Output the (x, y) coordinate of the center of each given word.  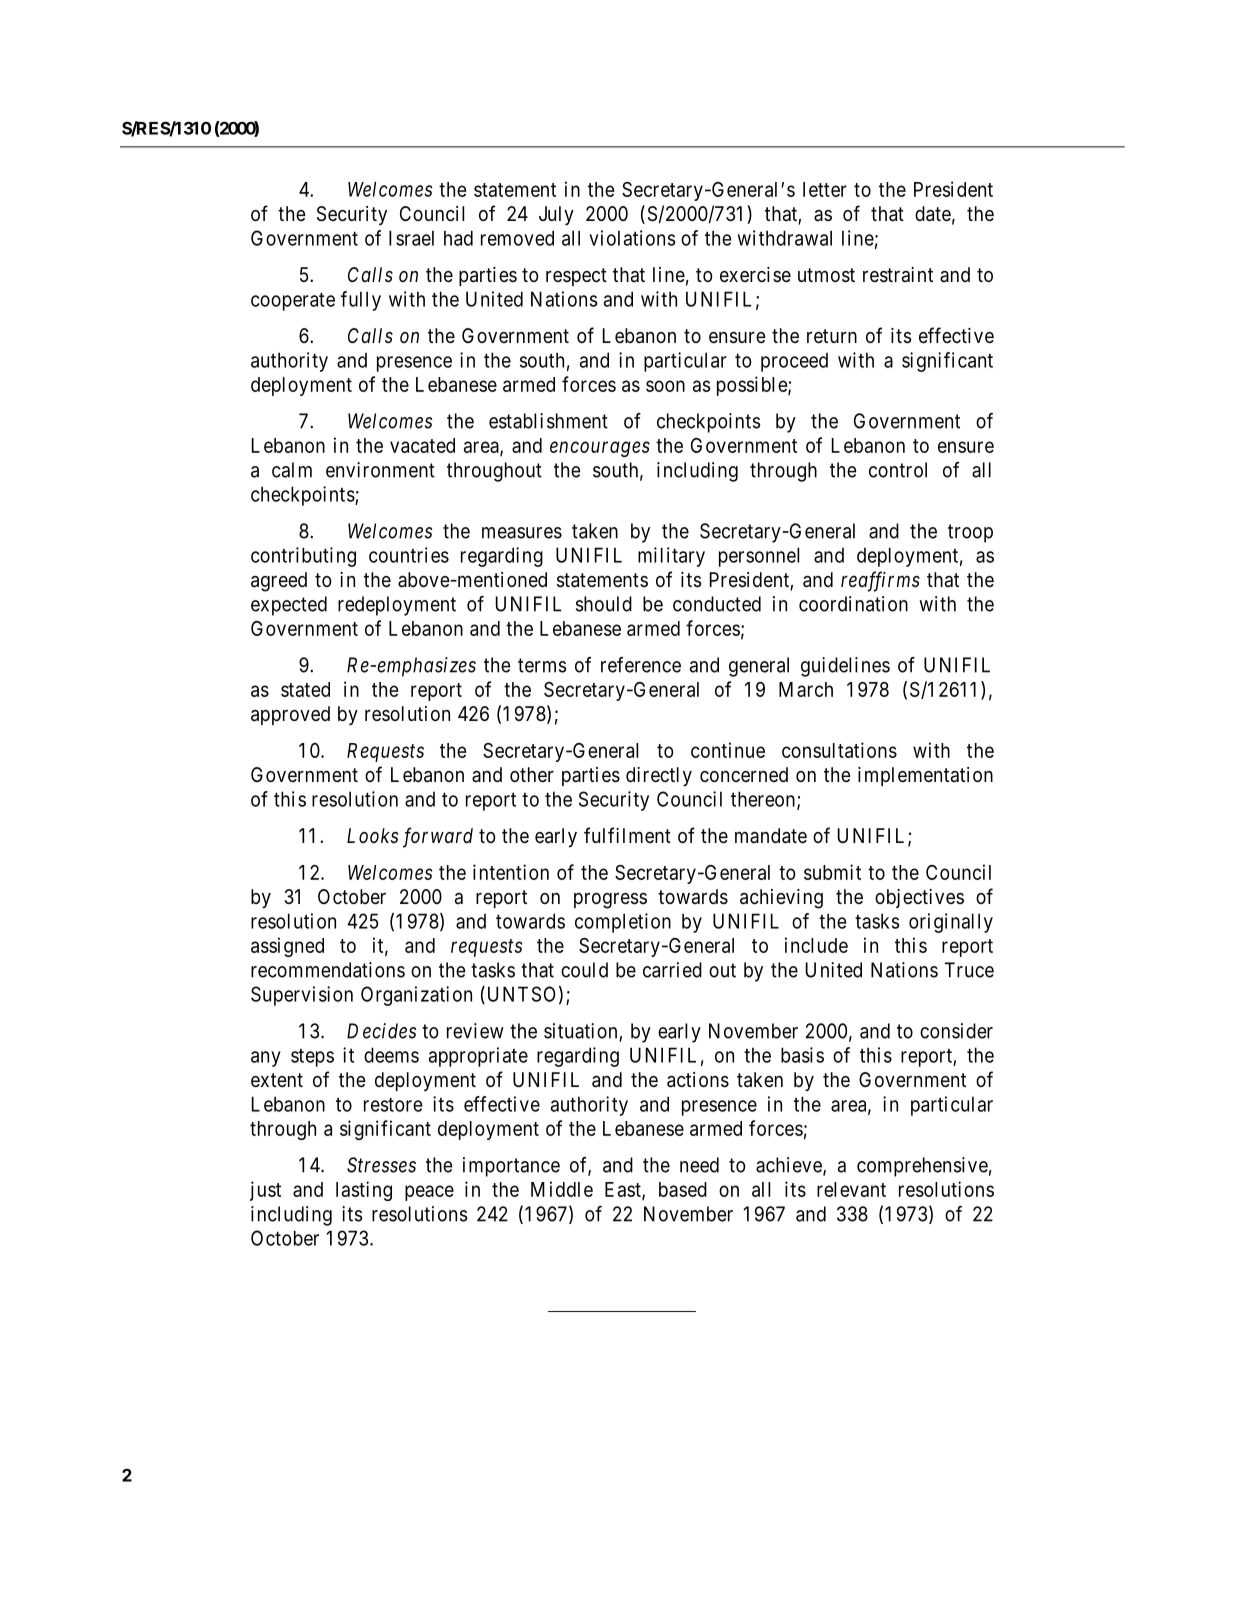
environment (380, 470)
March (806, 689)
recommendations (328, 970)
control (898, 470)
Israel (411, 238)
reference (641, 665)
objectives (919, 898)
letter (825, 189)
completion (623, 923)
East (624, 1190)
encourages (600, 449)
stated (305, 689)
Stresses (381, 1165)
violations (632, 238)
